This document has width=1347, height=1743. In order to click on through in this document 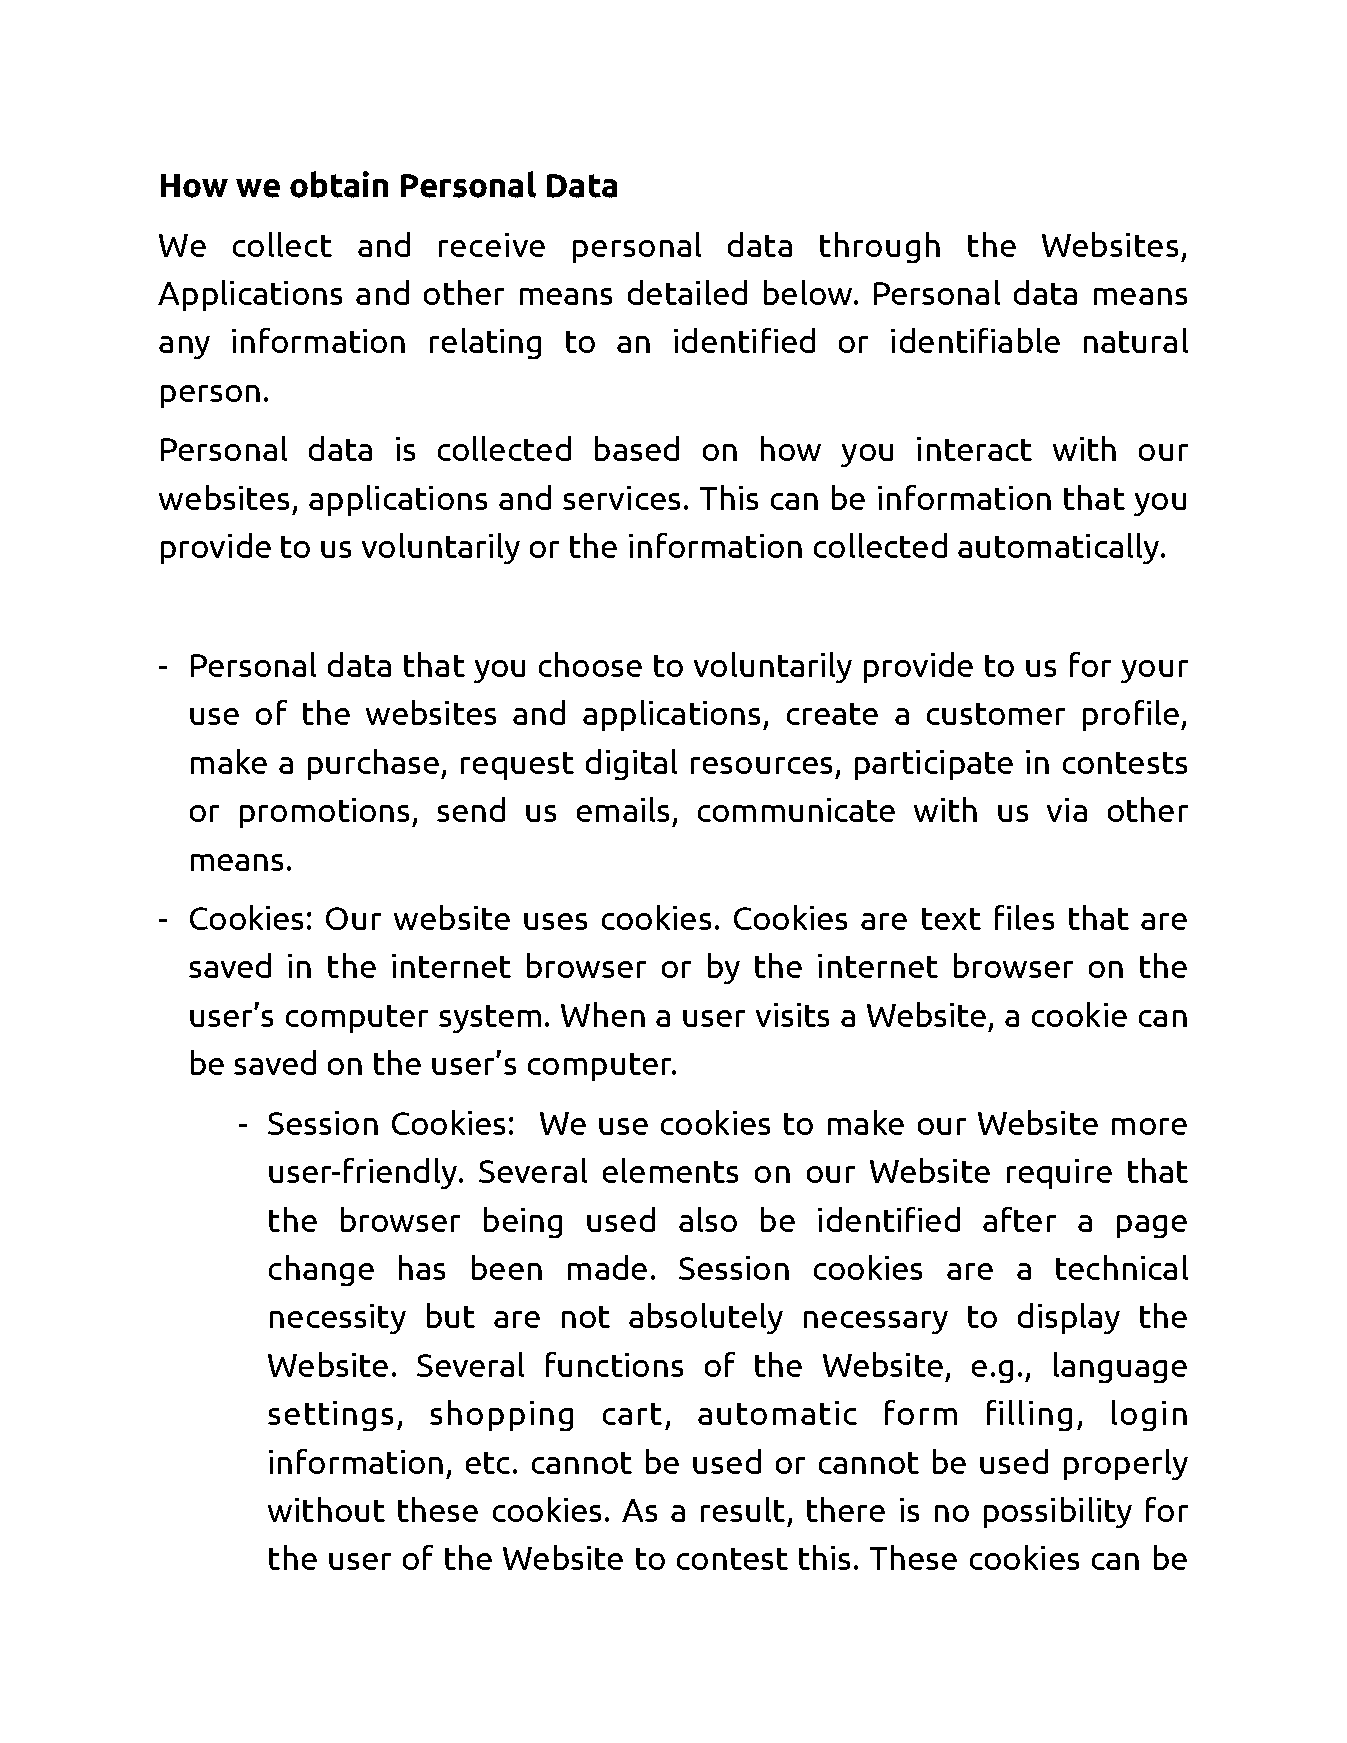, I will do `click(880, 247)`.
